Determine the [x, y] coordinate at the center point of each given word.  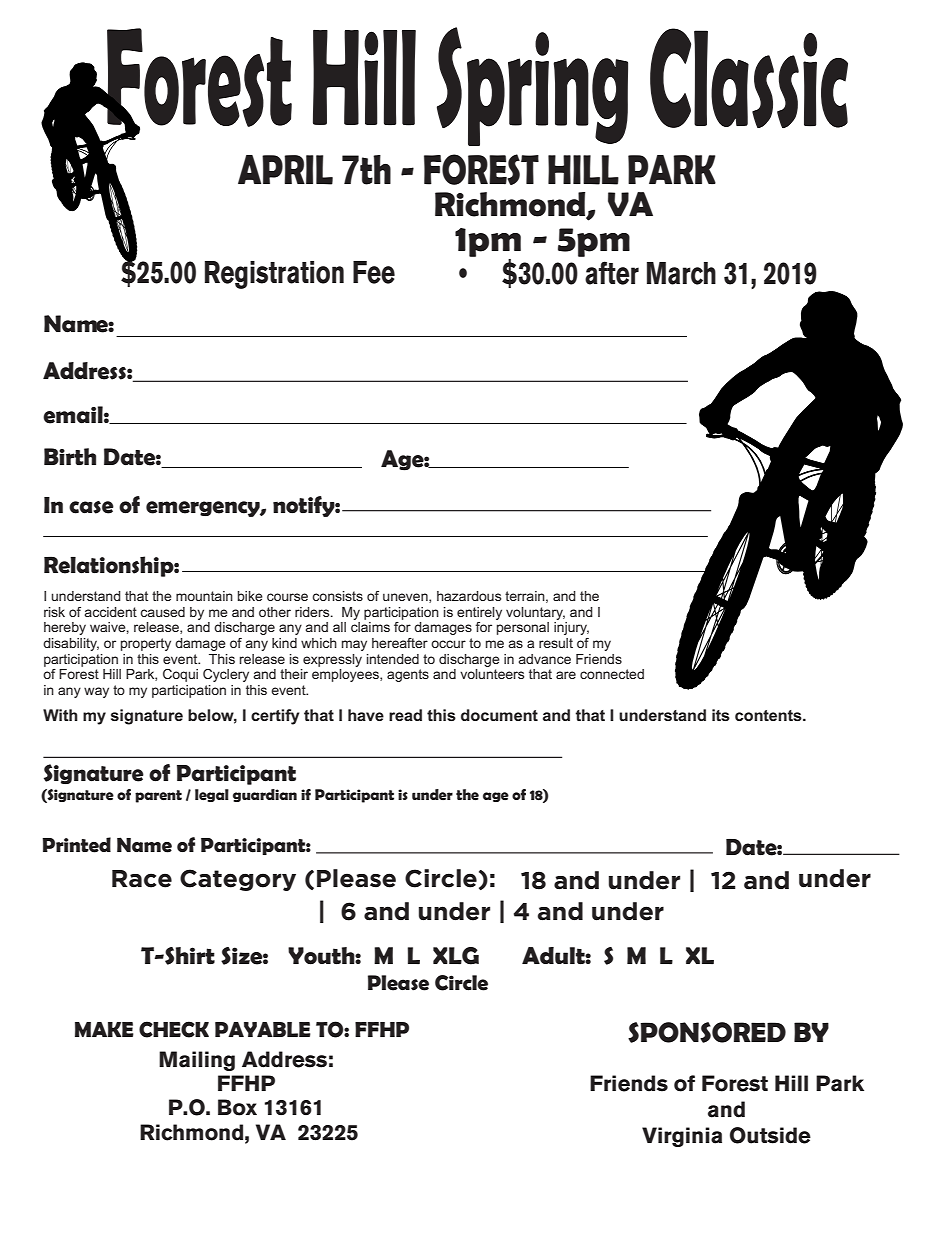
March [681, 273]
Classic [749, 78]
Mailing [197, 1061]
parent [158, 796]
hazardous [469, 596]
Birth [70, 456]
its [721, 715]
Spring [532, 86]
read [405, 715]
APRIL [285, 170]
